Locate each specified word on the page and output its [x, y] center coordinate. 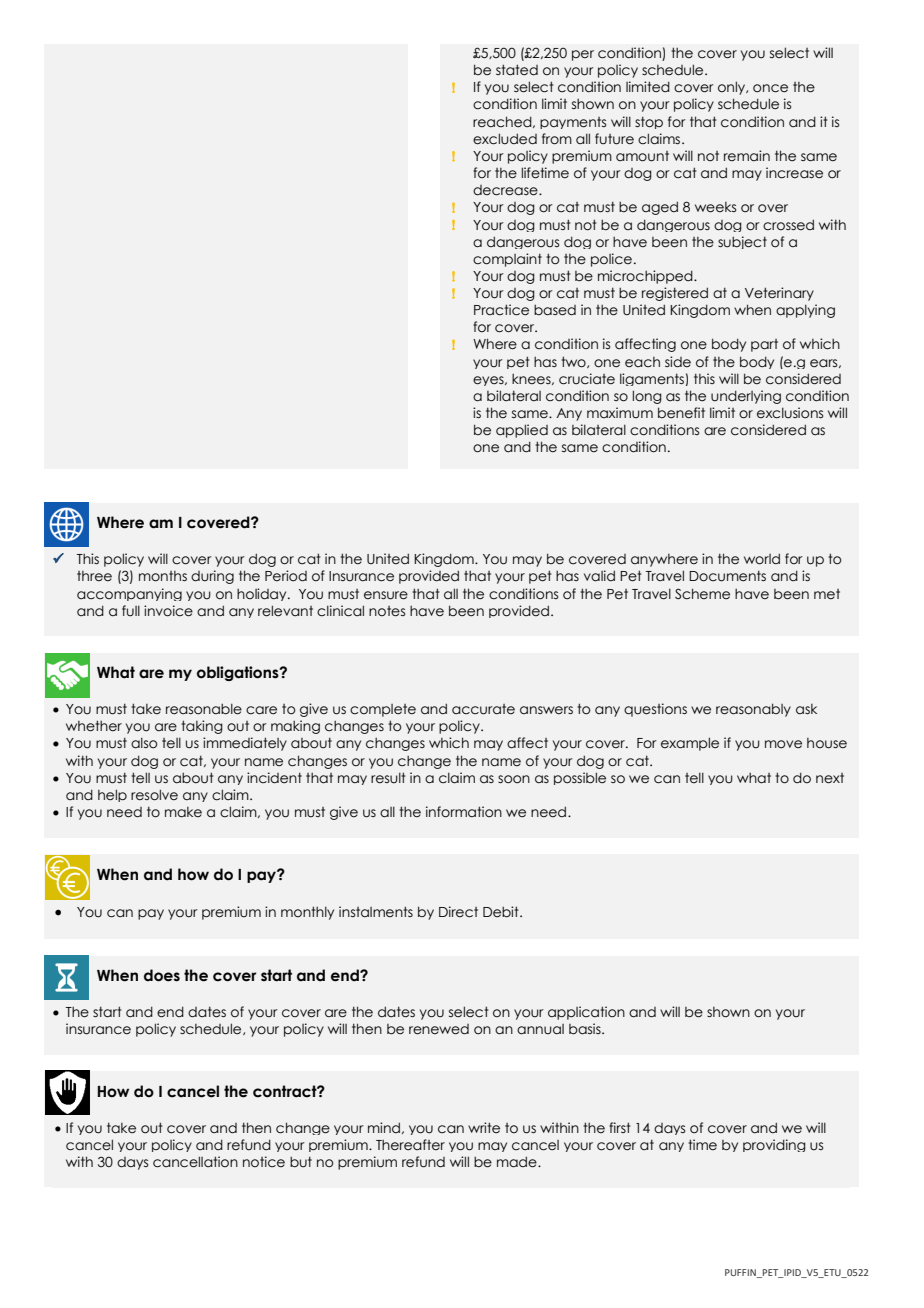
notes [387, 611]
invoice [168, 611]
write [484, 1128]
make [183, 812]
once [770, 88]
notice [264, 1162]
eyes [489, 381]
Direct [458, 912]
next [830, 778]
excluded [505, 139]
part [764, 345]
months [163, 576]
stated [517, 70]
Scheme [702, 594]
